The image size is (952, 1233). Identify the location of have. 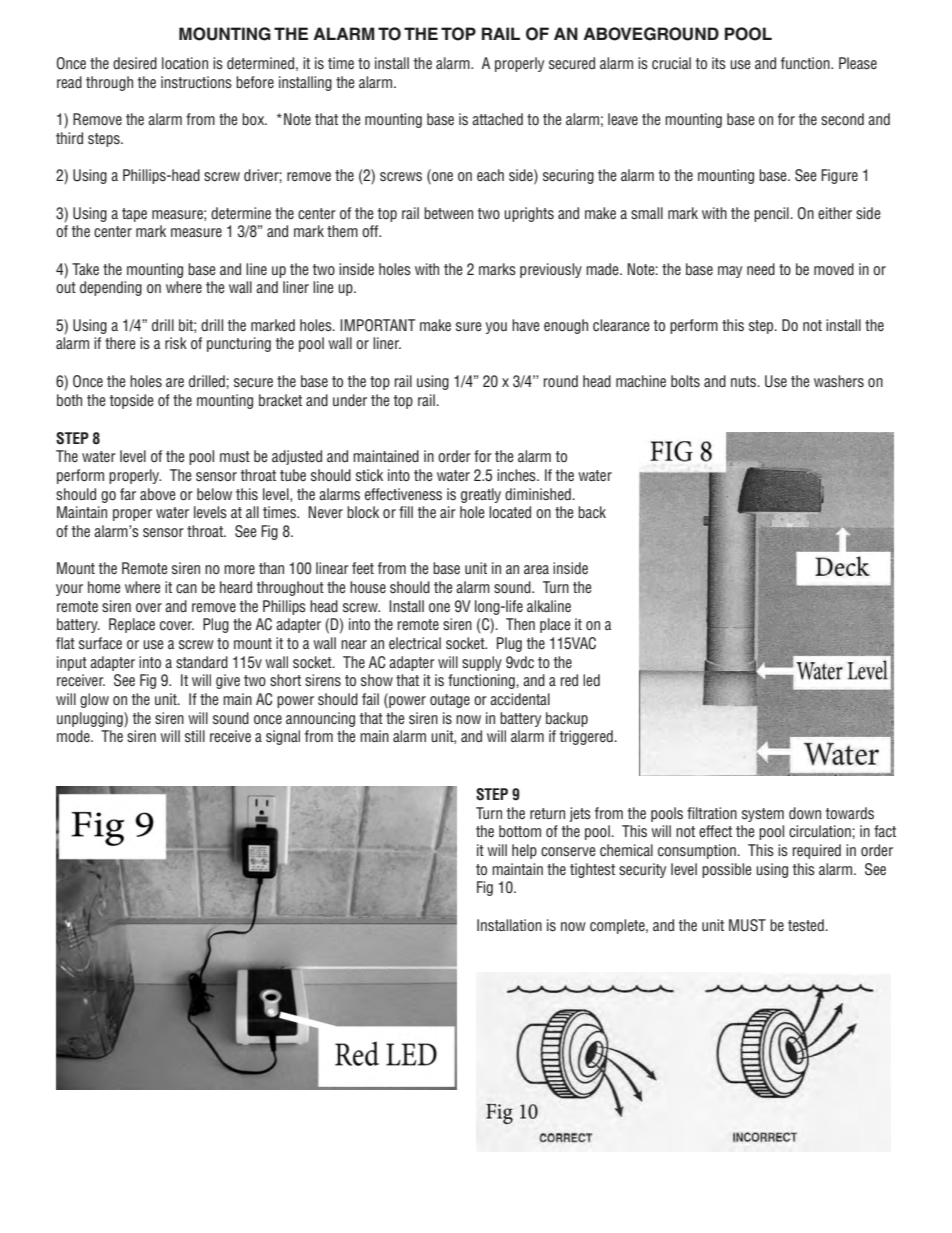
(526, 325).
